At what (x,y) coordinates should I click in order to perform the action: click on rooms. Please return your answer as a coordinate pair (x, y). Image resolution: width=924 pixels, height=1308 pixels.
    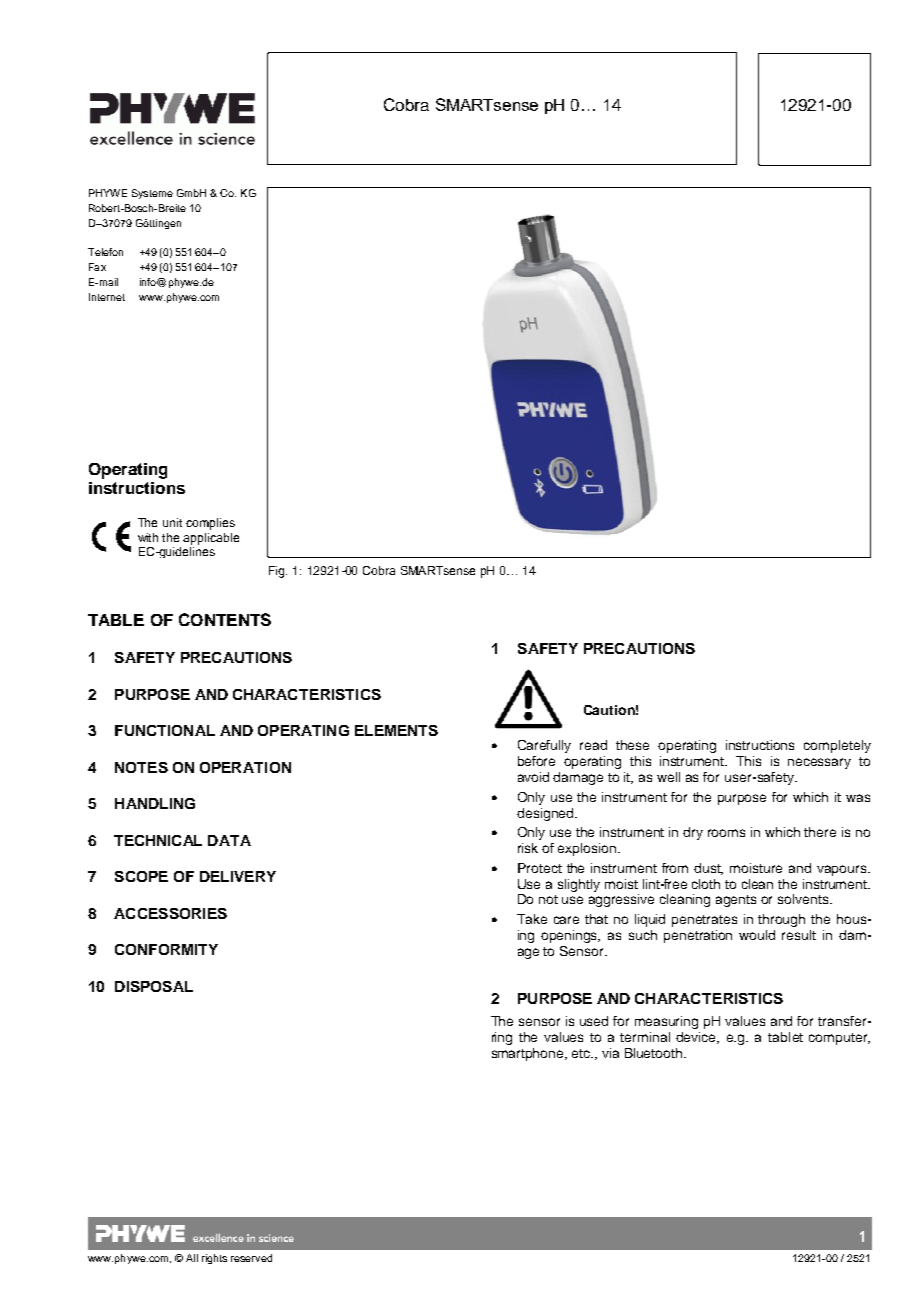
    Looking at the image, I should click on (726, 833).
